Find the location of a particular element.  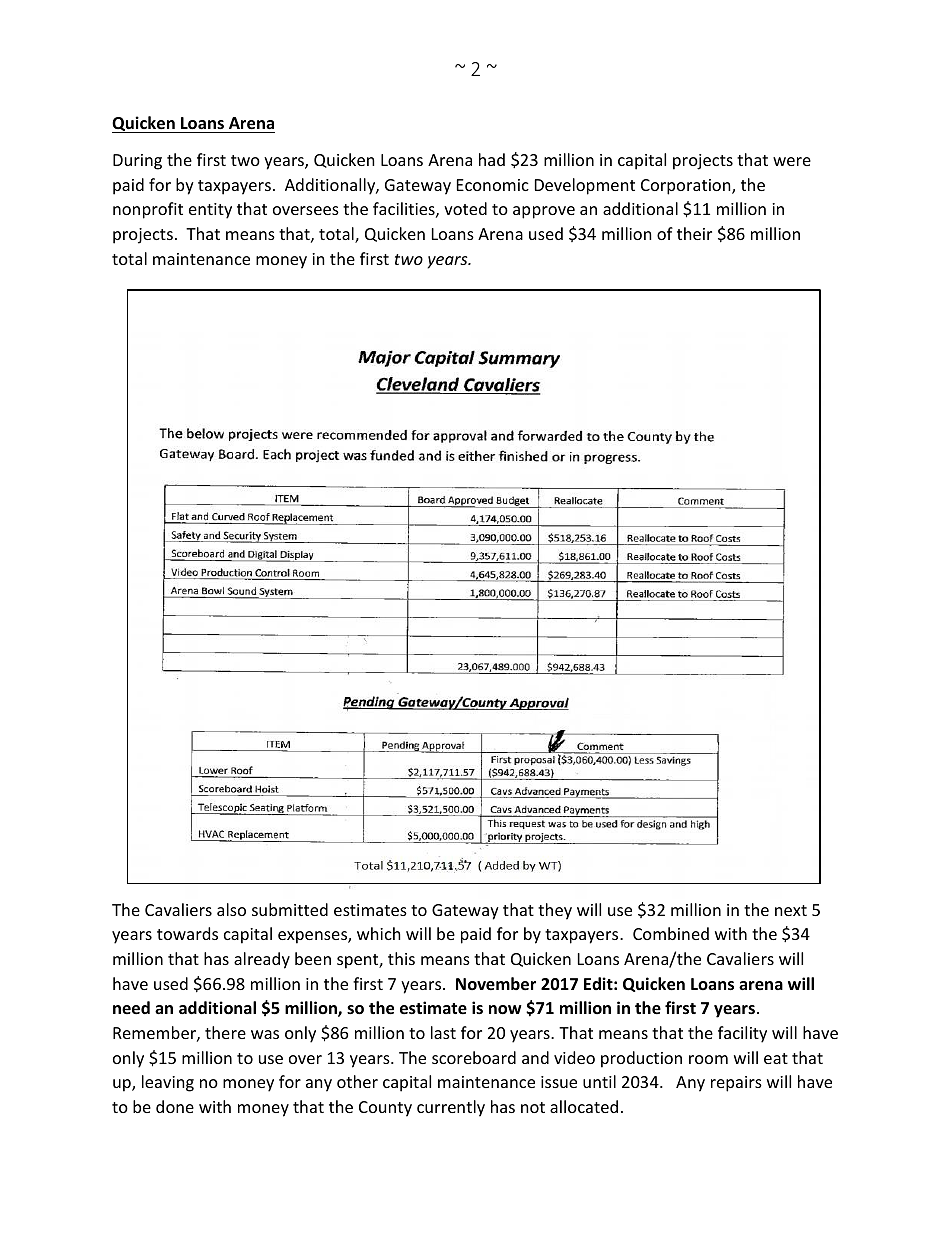

they is located at coordinates (555, 911).
